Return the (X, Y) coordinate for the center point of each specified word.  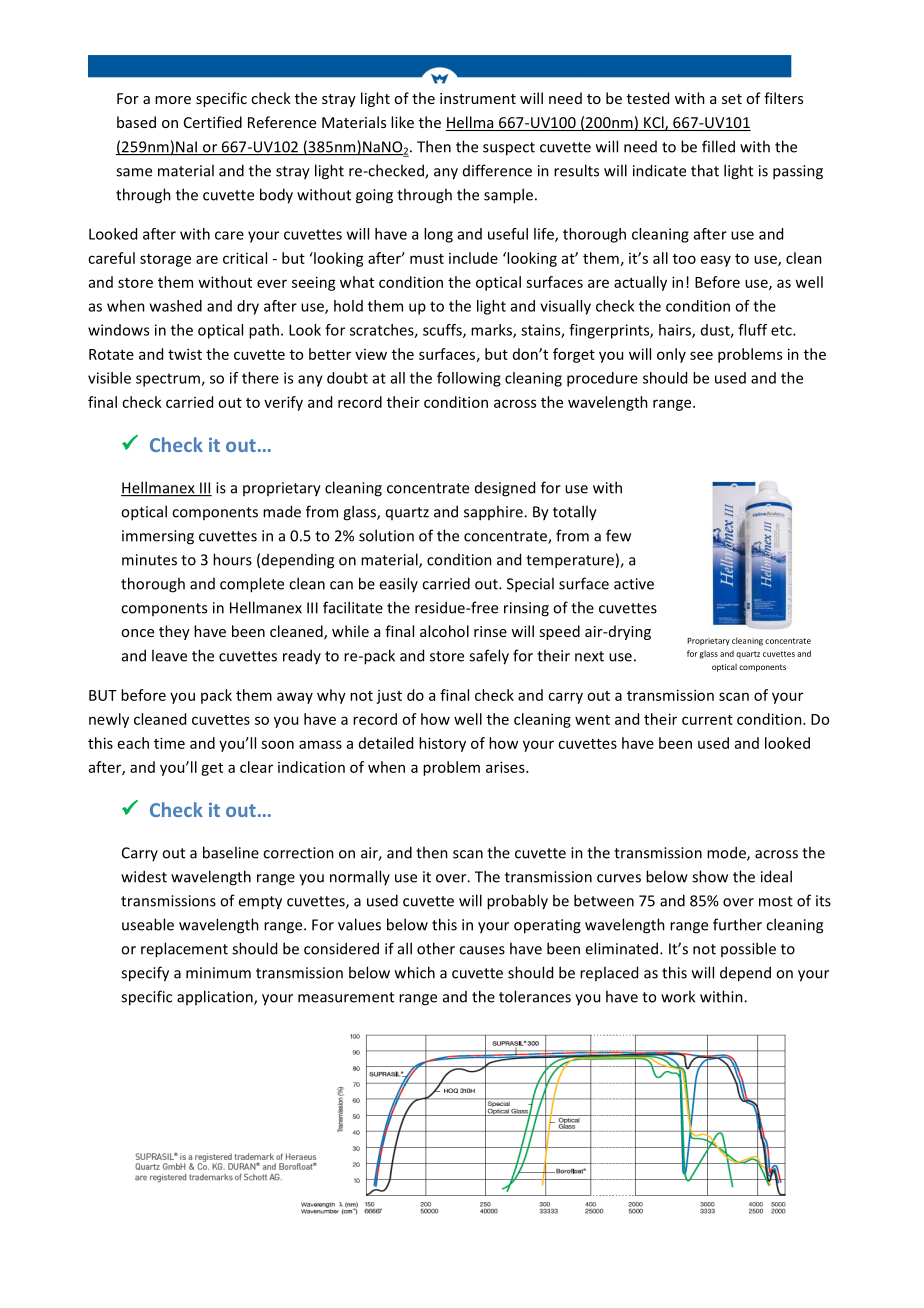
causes (482, 950)
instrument (478, 98)
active (634, 584)
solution (386, 535)
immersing (158, 537)
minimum (218, 973)
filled (718, 146)
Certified (213, 122)
